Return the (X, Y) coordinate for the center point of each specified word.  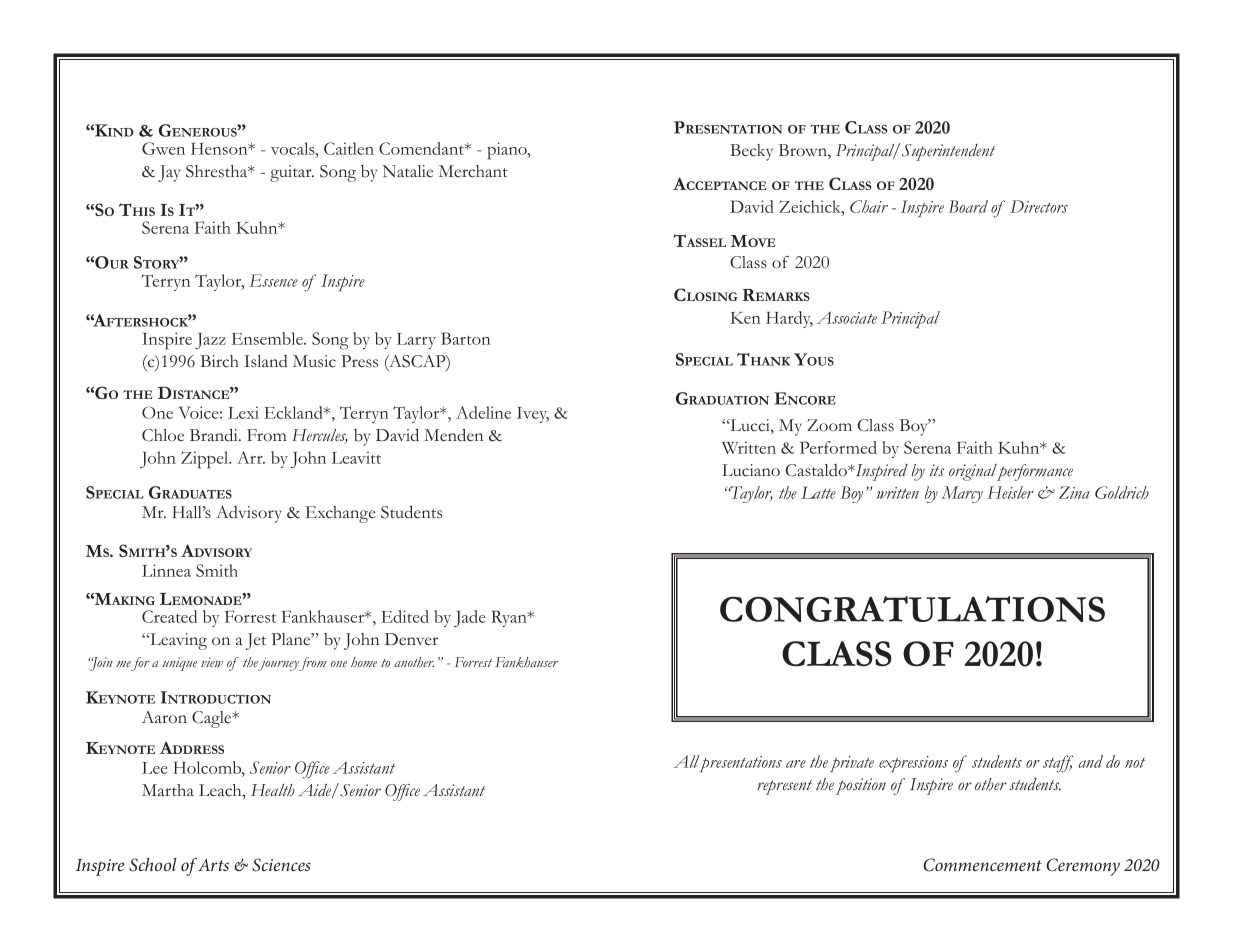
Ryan (510, 618)
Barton (465, 338)
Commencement (982, 865)
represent (784, 787)
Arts (213, 865)
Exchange (340, 514)
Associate (847, 317)
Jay (169, 173)
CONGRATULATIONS (912, 609)
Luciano (751, 470)
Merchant (473, 171)
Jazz (210, 341)
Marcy (962, 494)
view (212, 662)
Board (968, 206)
